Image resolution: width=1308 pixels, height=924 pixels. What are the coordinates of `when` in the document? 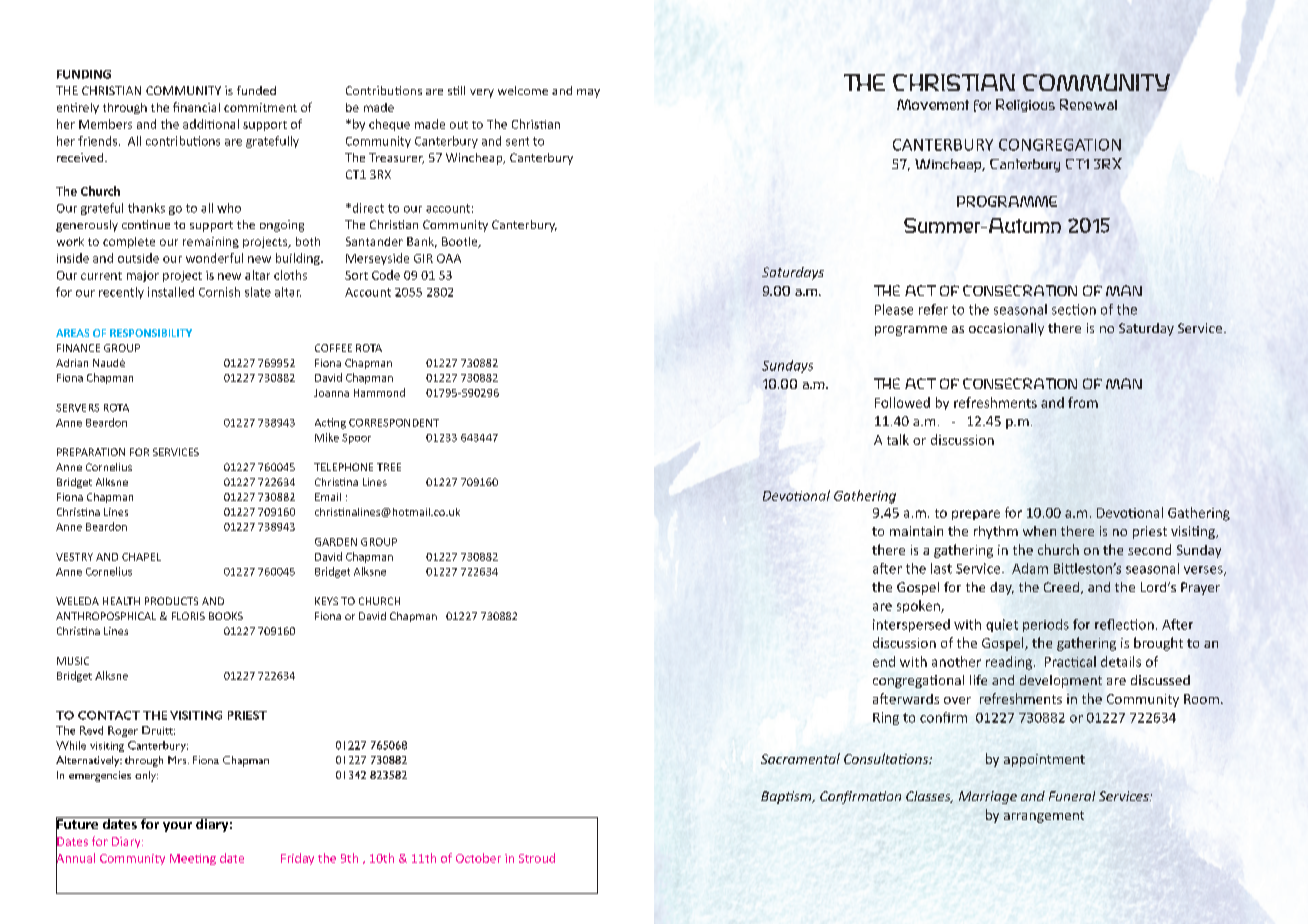 It's located at (1039, 531).
